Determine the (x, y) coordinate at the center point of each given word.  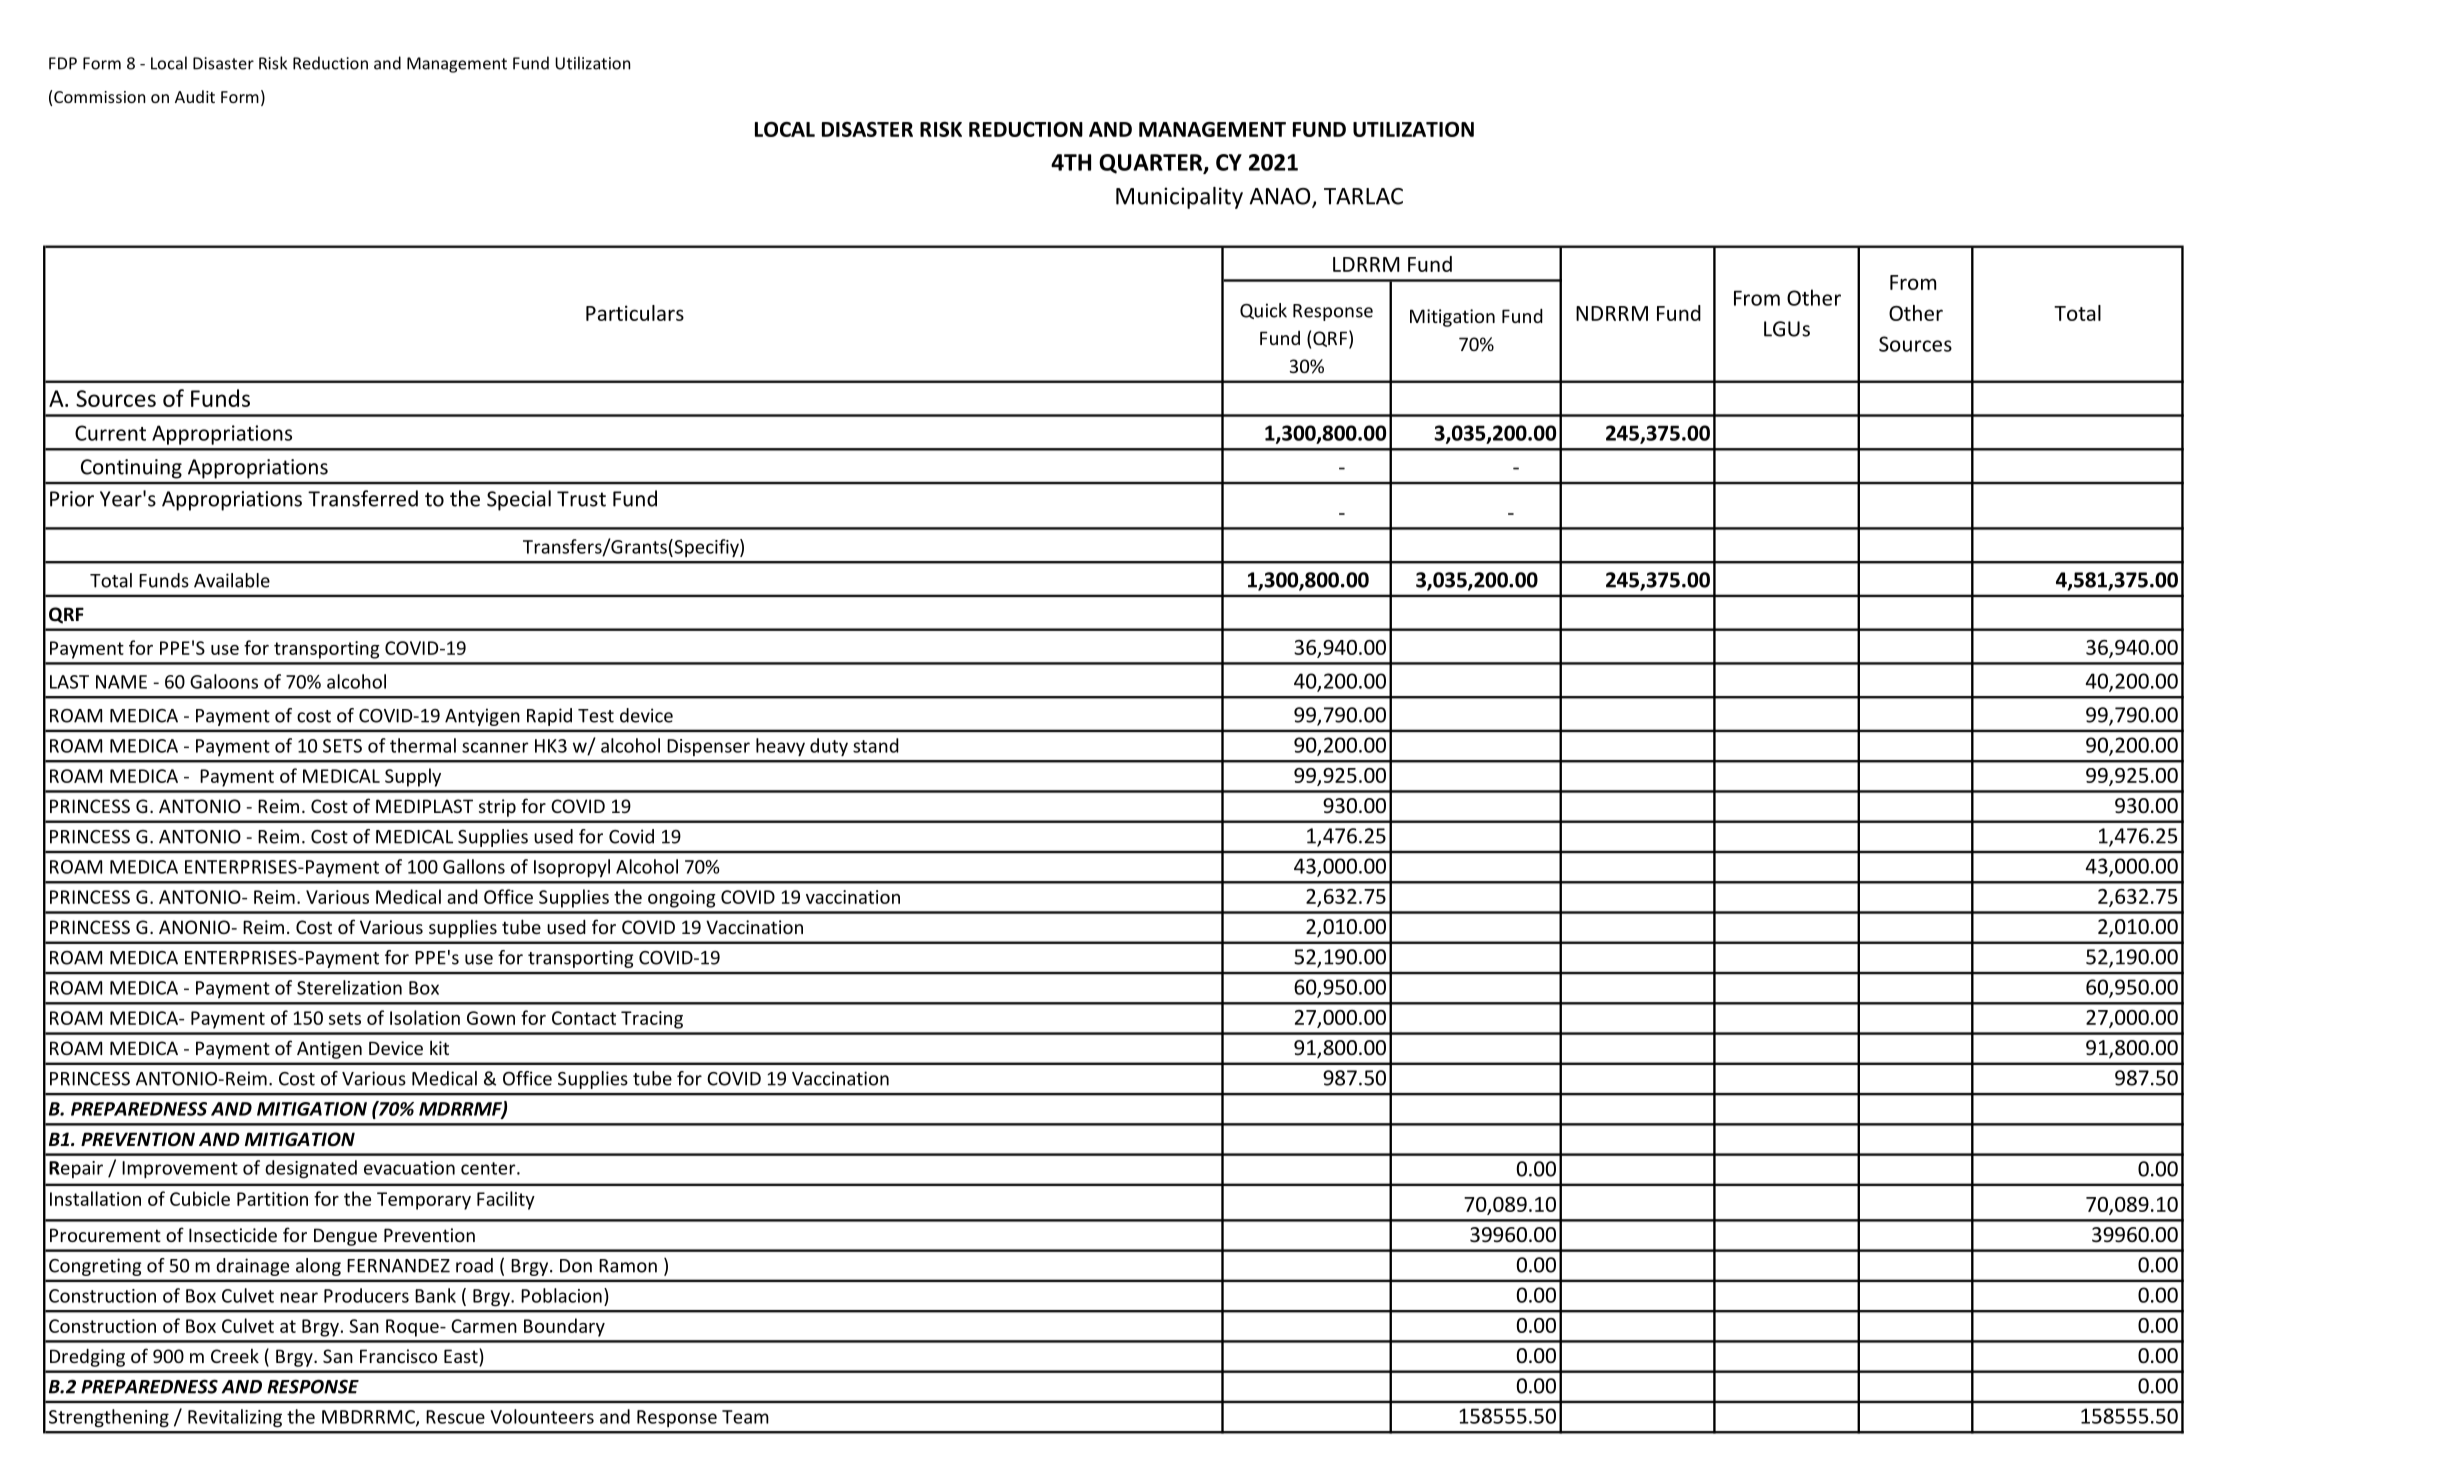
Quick (1263, 311)
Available (232, 580)
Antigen (329, 1050)
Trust (581, 499)
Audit (195, 96)
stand (876, 745)
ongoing (681, 899)
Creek (235, 1356)
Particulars (635, 313)
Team (745, 1417)
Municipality (1179, 198)
